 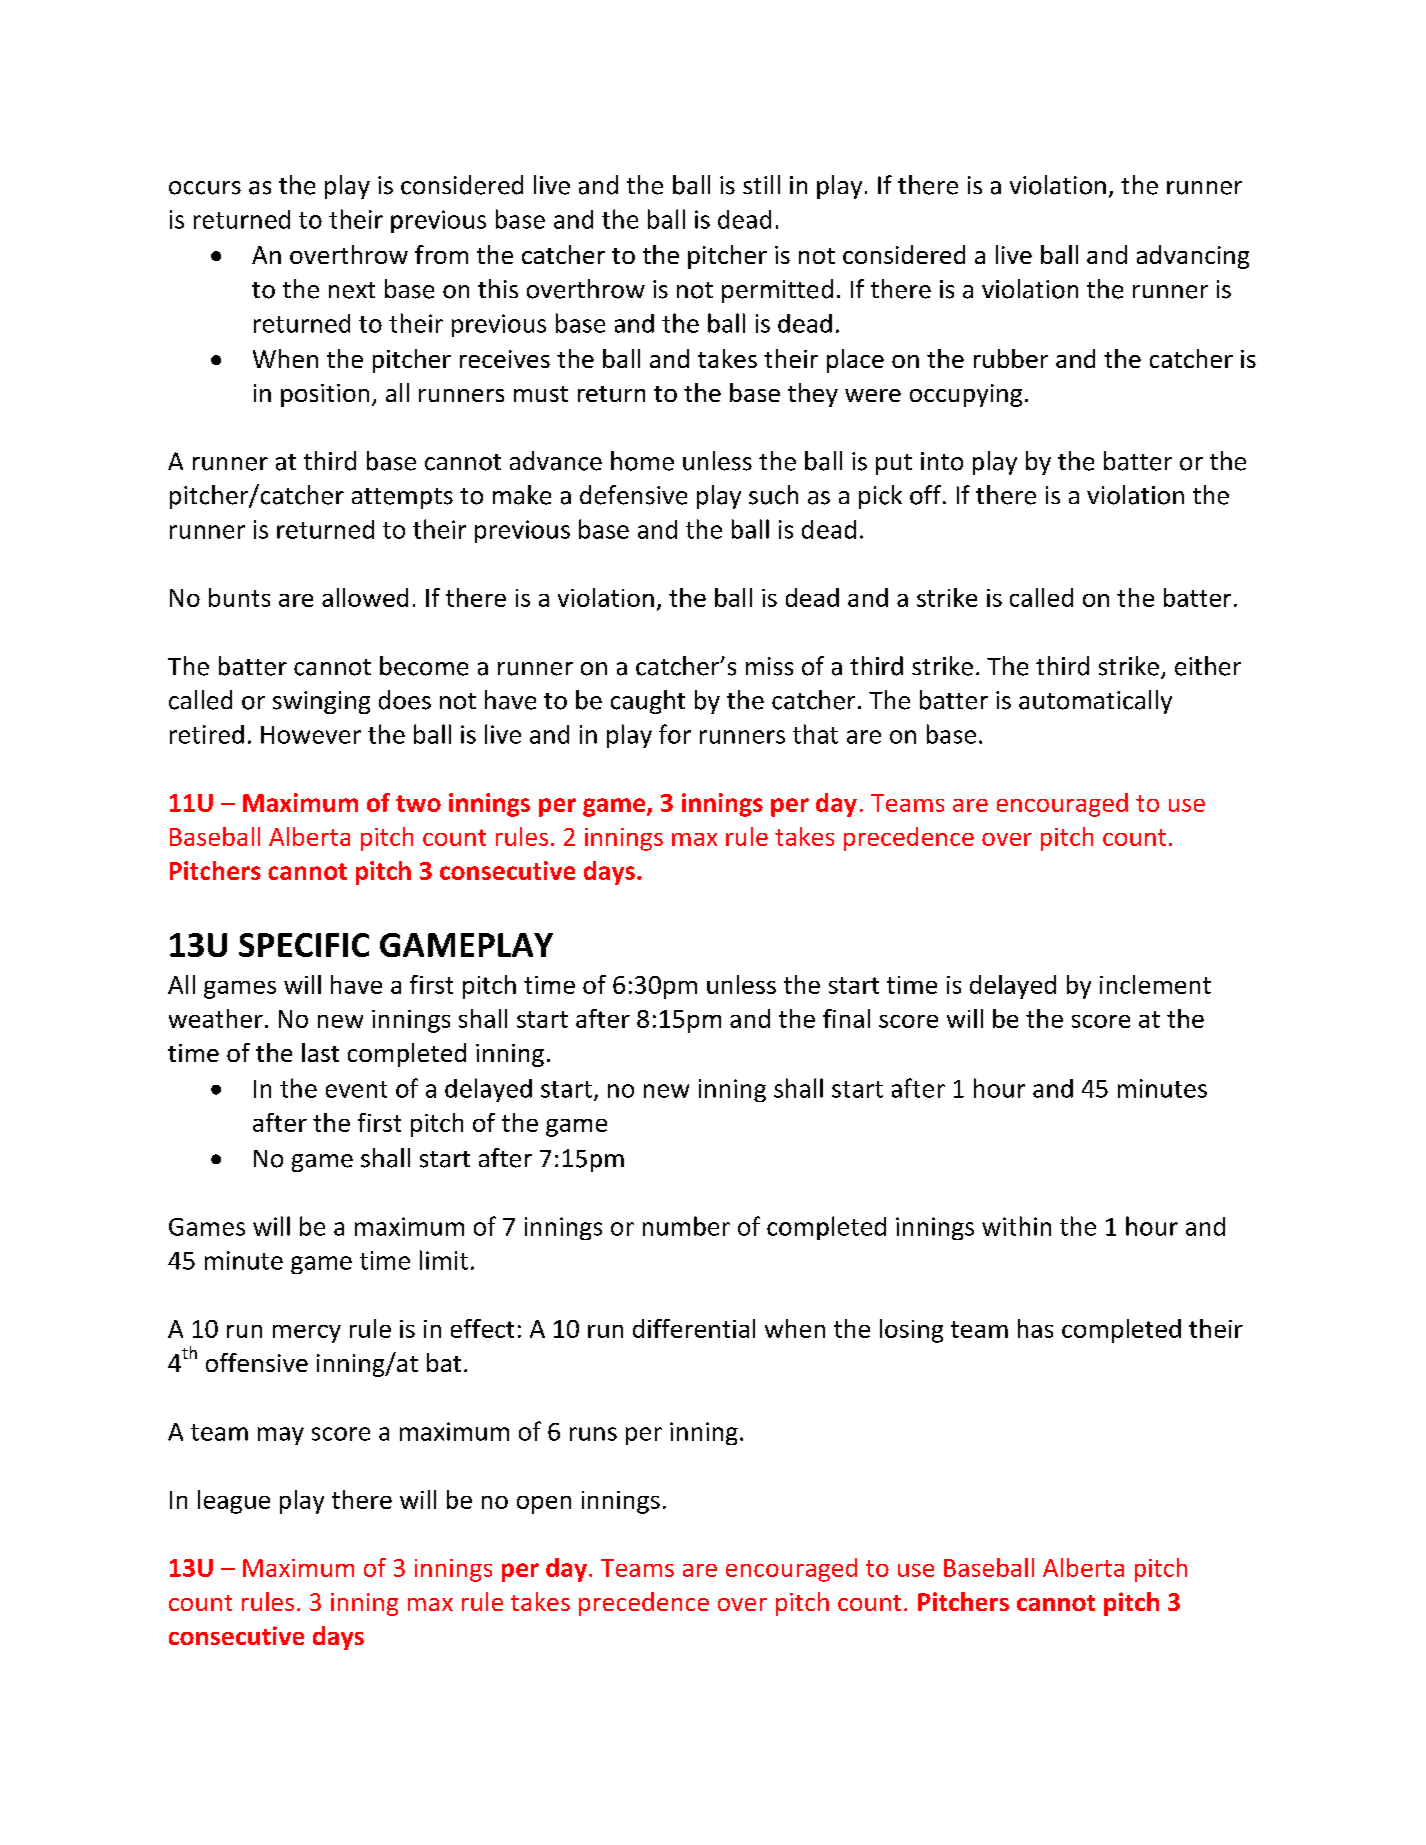 What do you see at coordinates (761, 184) in the page?
I see `still` at bounding box center [761, 184].
